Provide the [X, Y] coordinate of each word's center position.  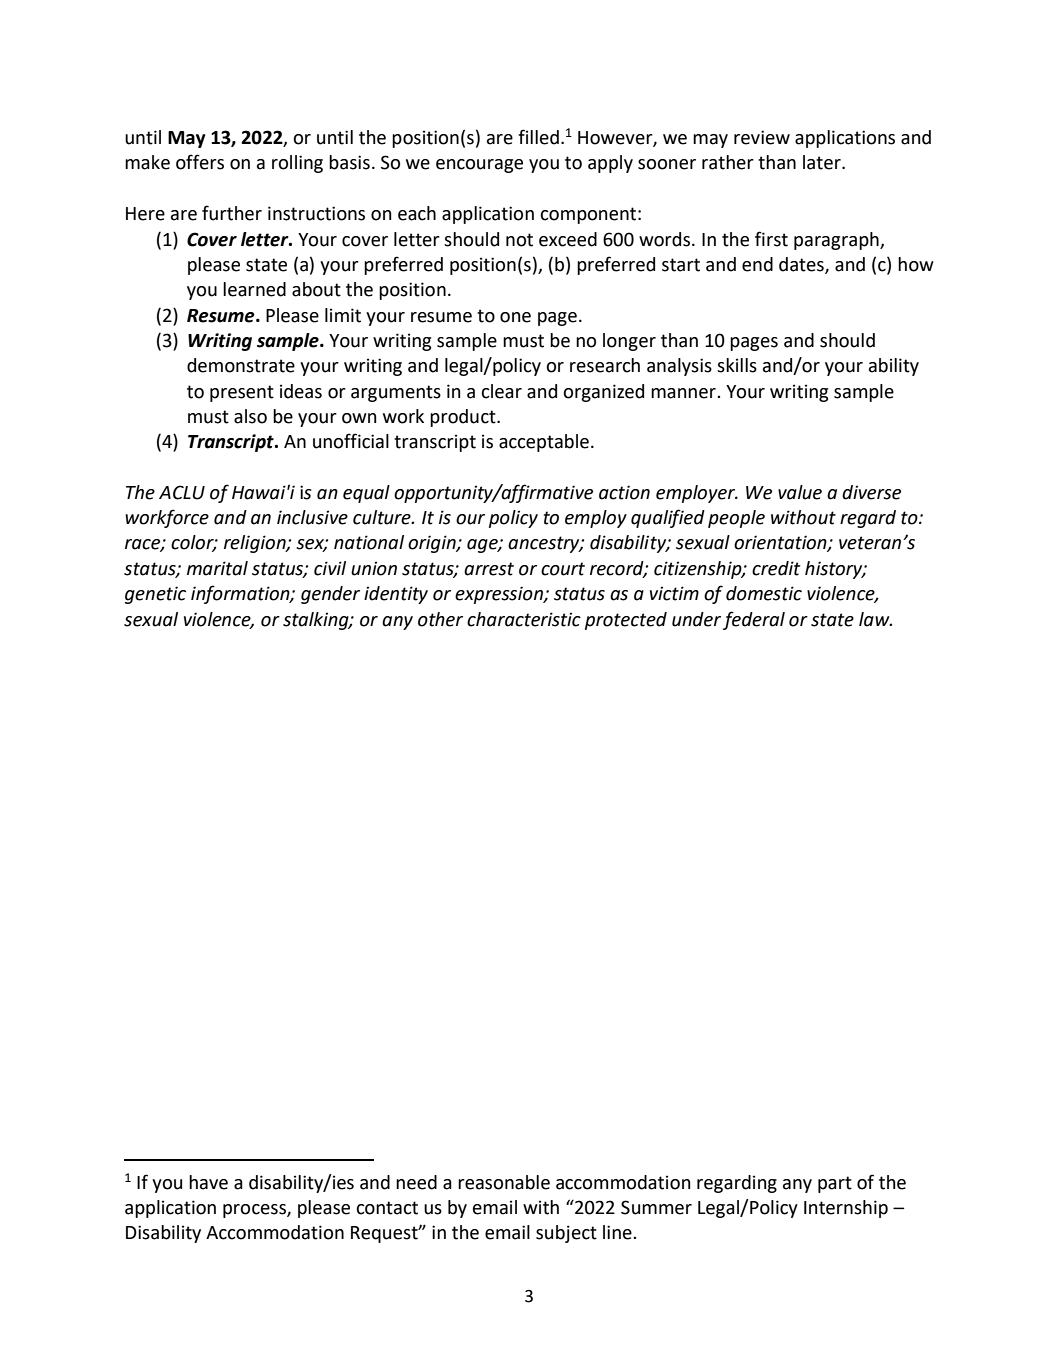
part [835, 1184]
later [823, 162]
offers [200, 162]
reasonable [504, 1182]
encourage [479, 166]
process [255, 1211]
